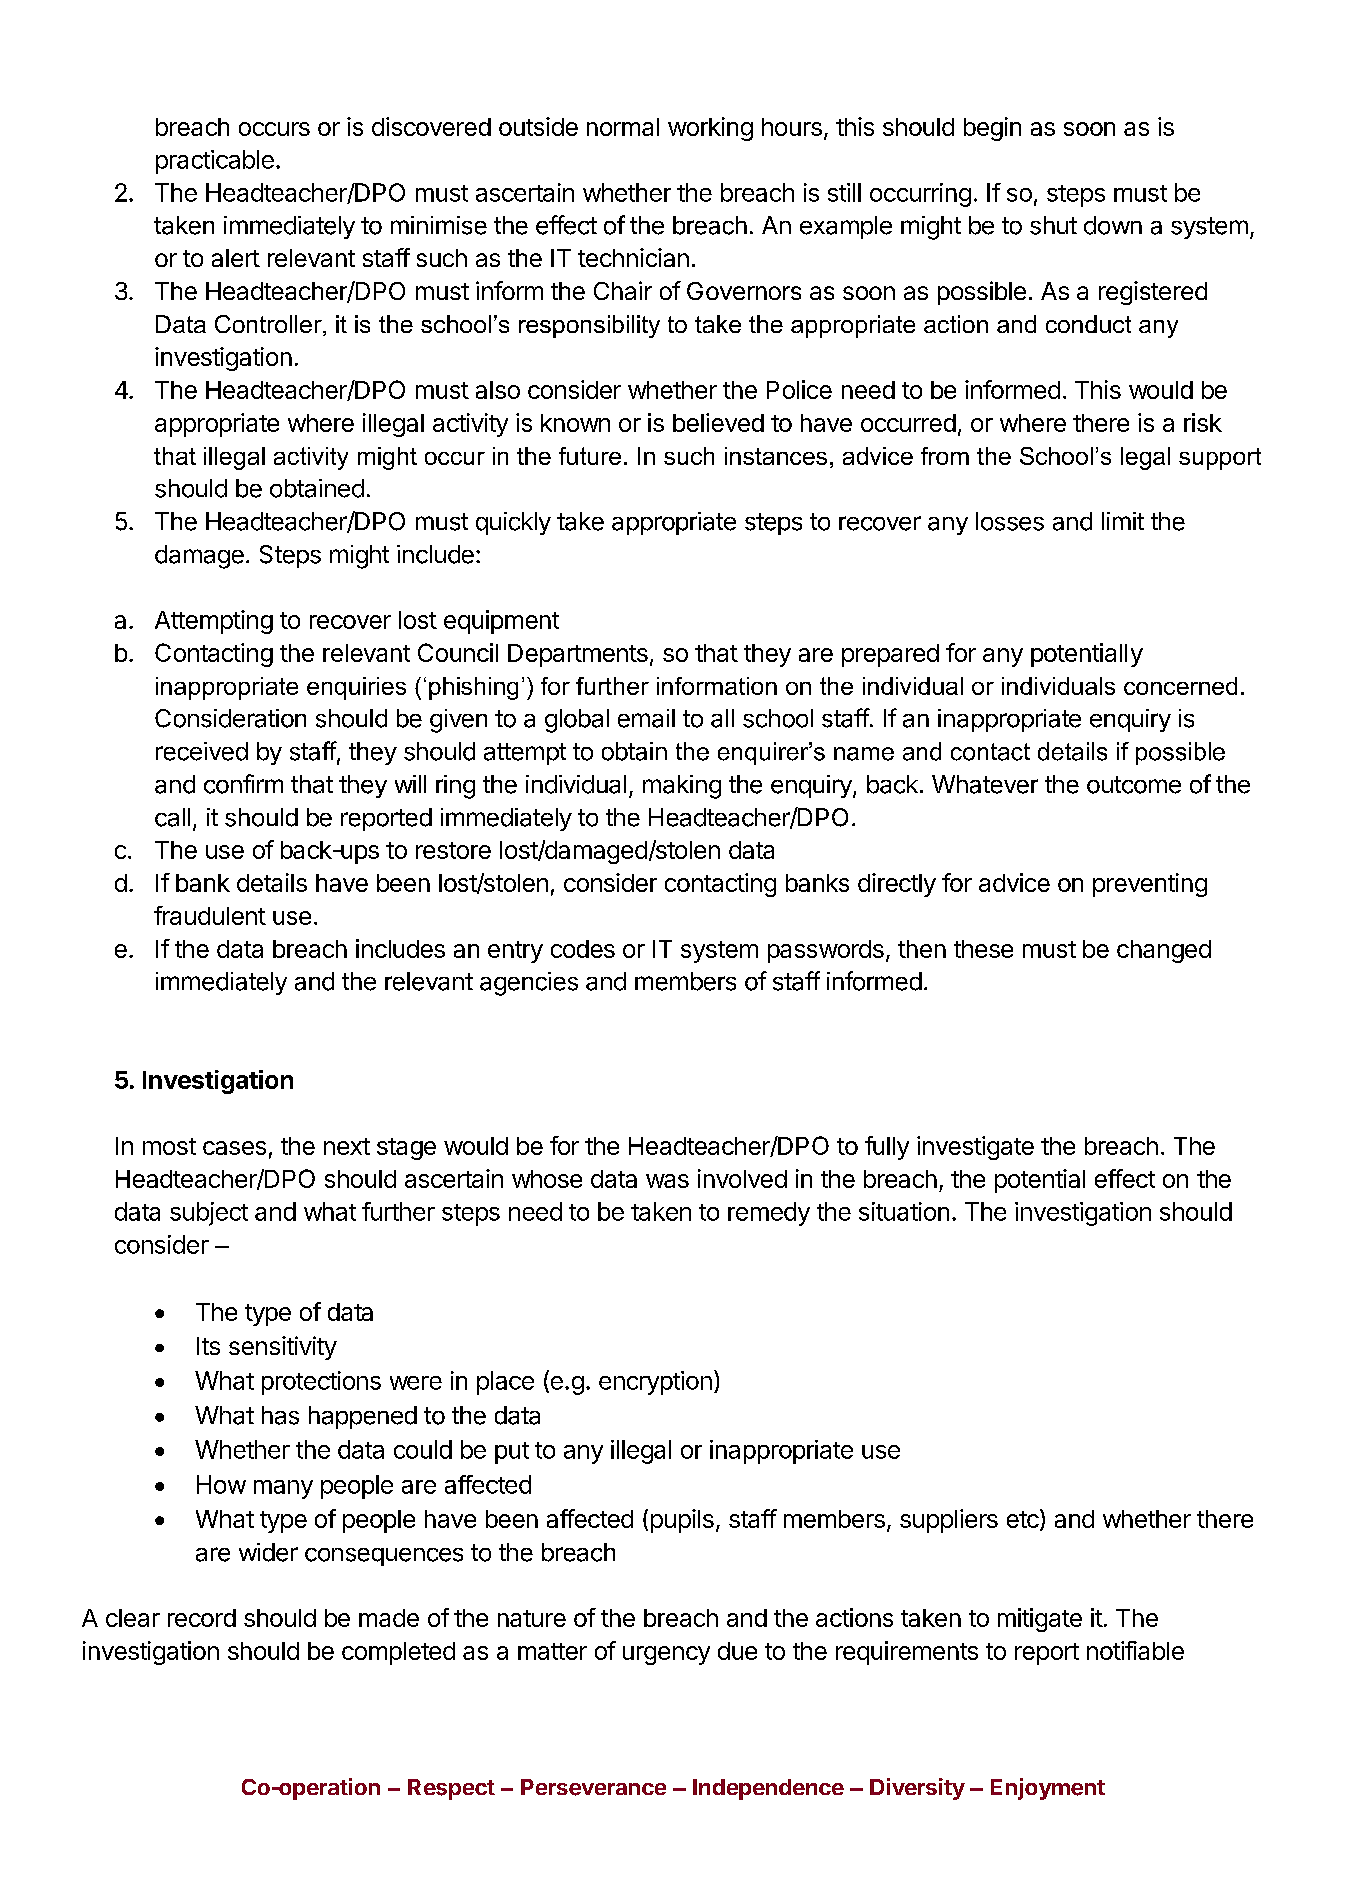 This screenshot has height=1902, width=1345. Describe the element at coordinates (710, 129) in the screenshot. I see `working` at that location.
